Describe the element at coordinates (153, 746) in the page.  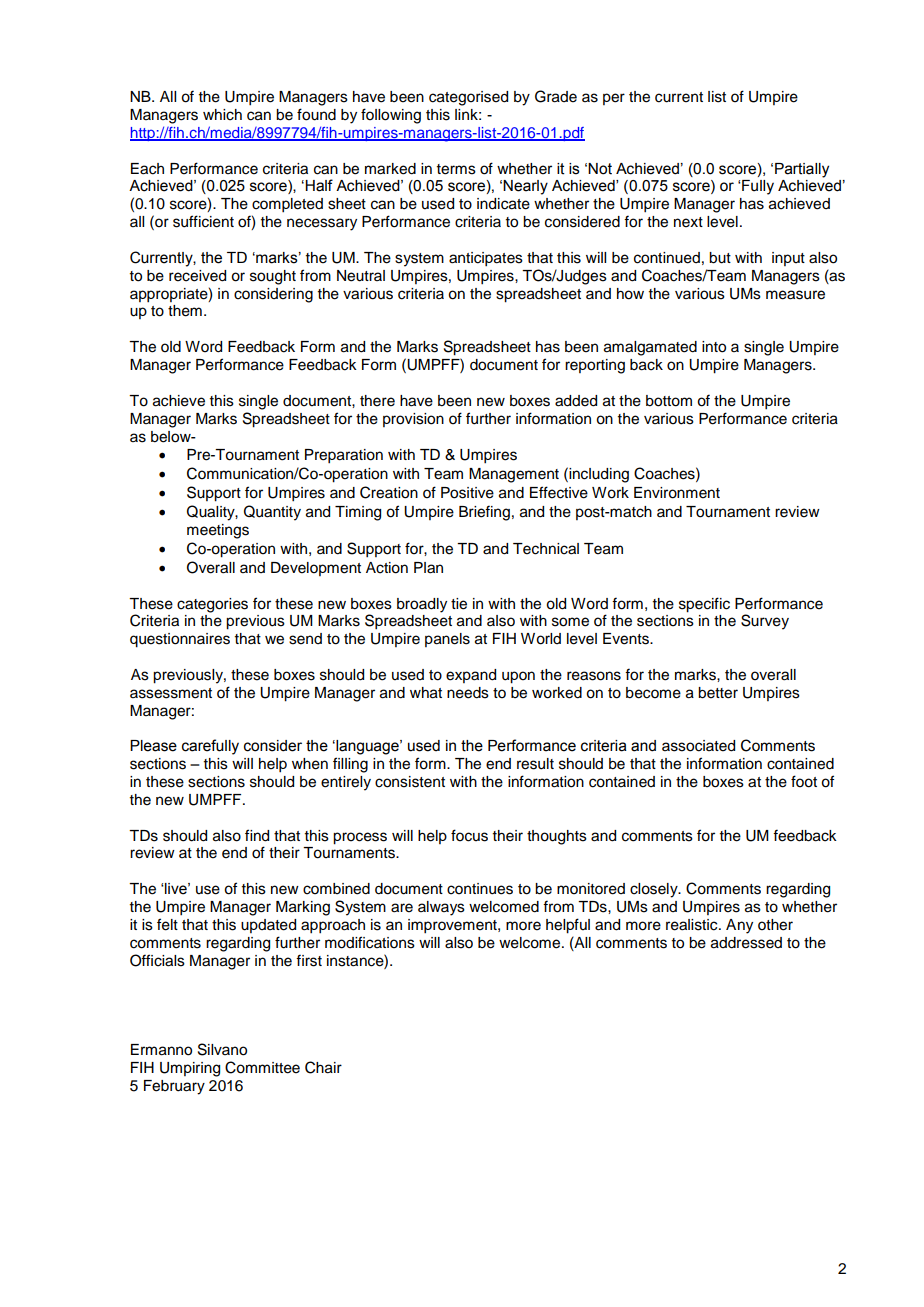
I see `Please` at that location.
